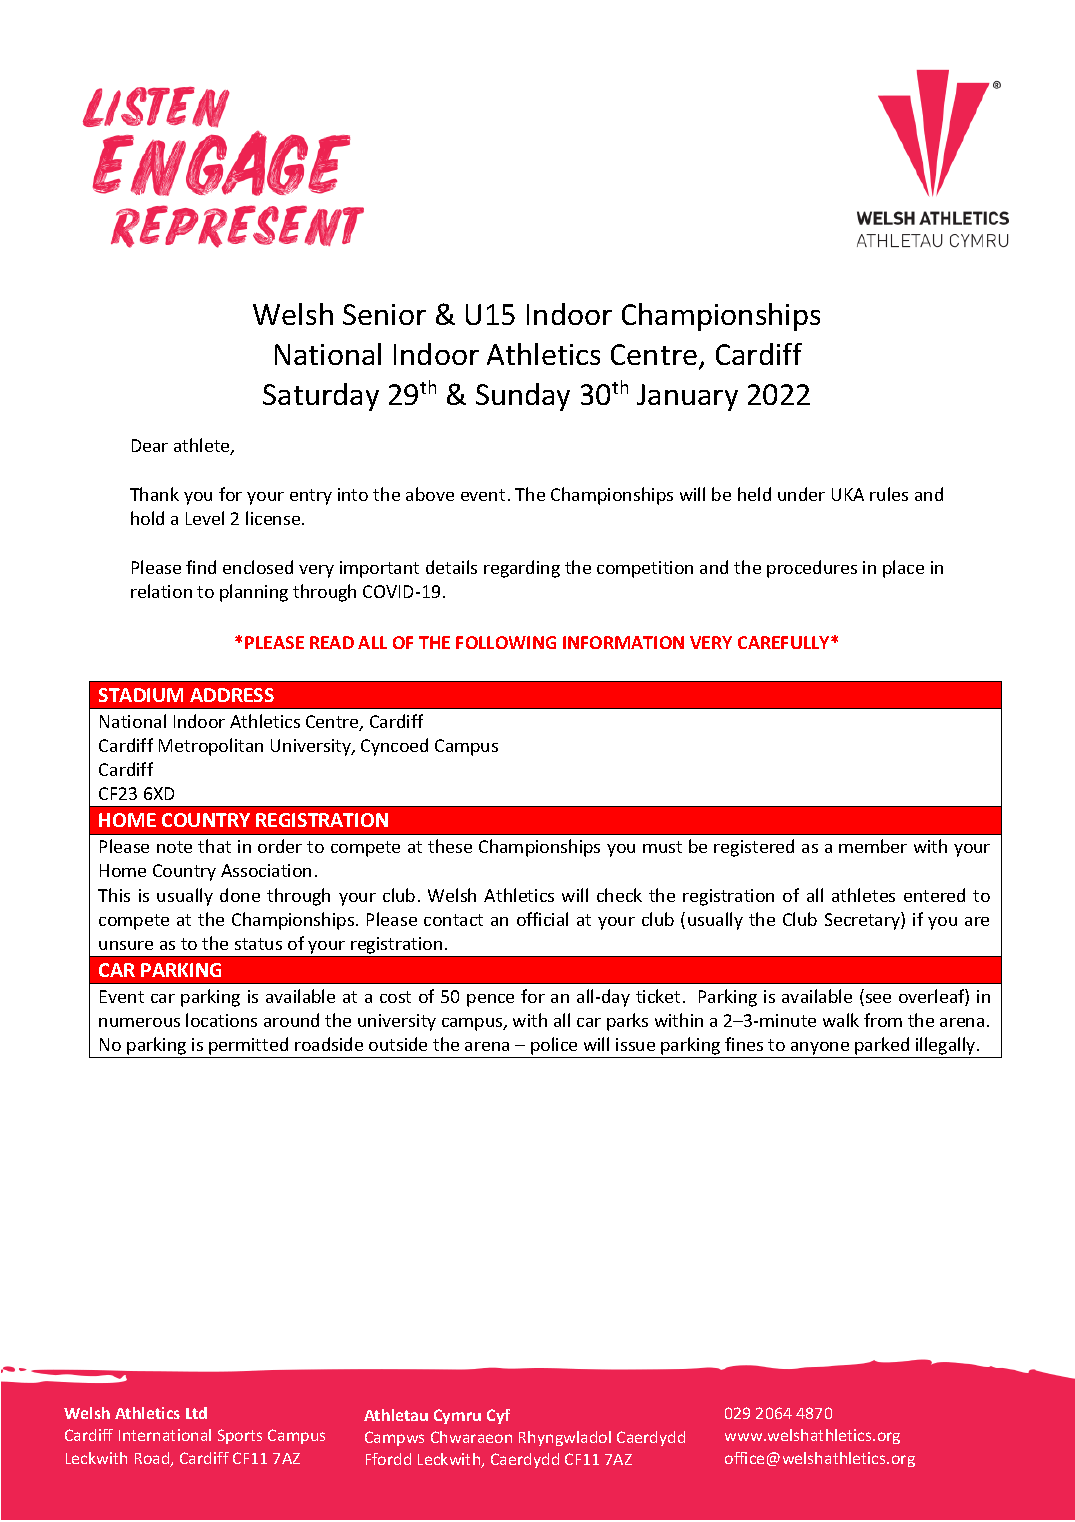  Describe the element at coordinates (506, 642) in the image. I see `FOLLOWING` at that location.
